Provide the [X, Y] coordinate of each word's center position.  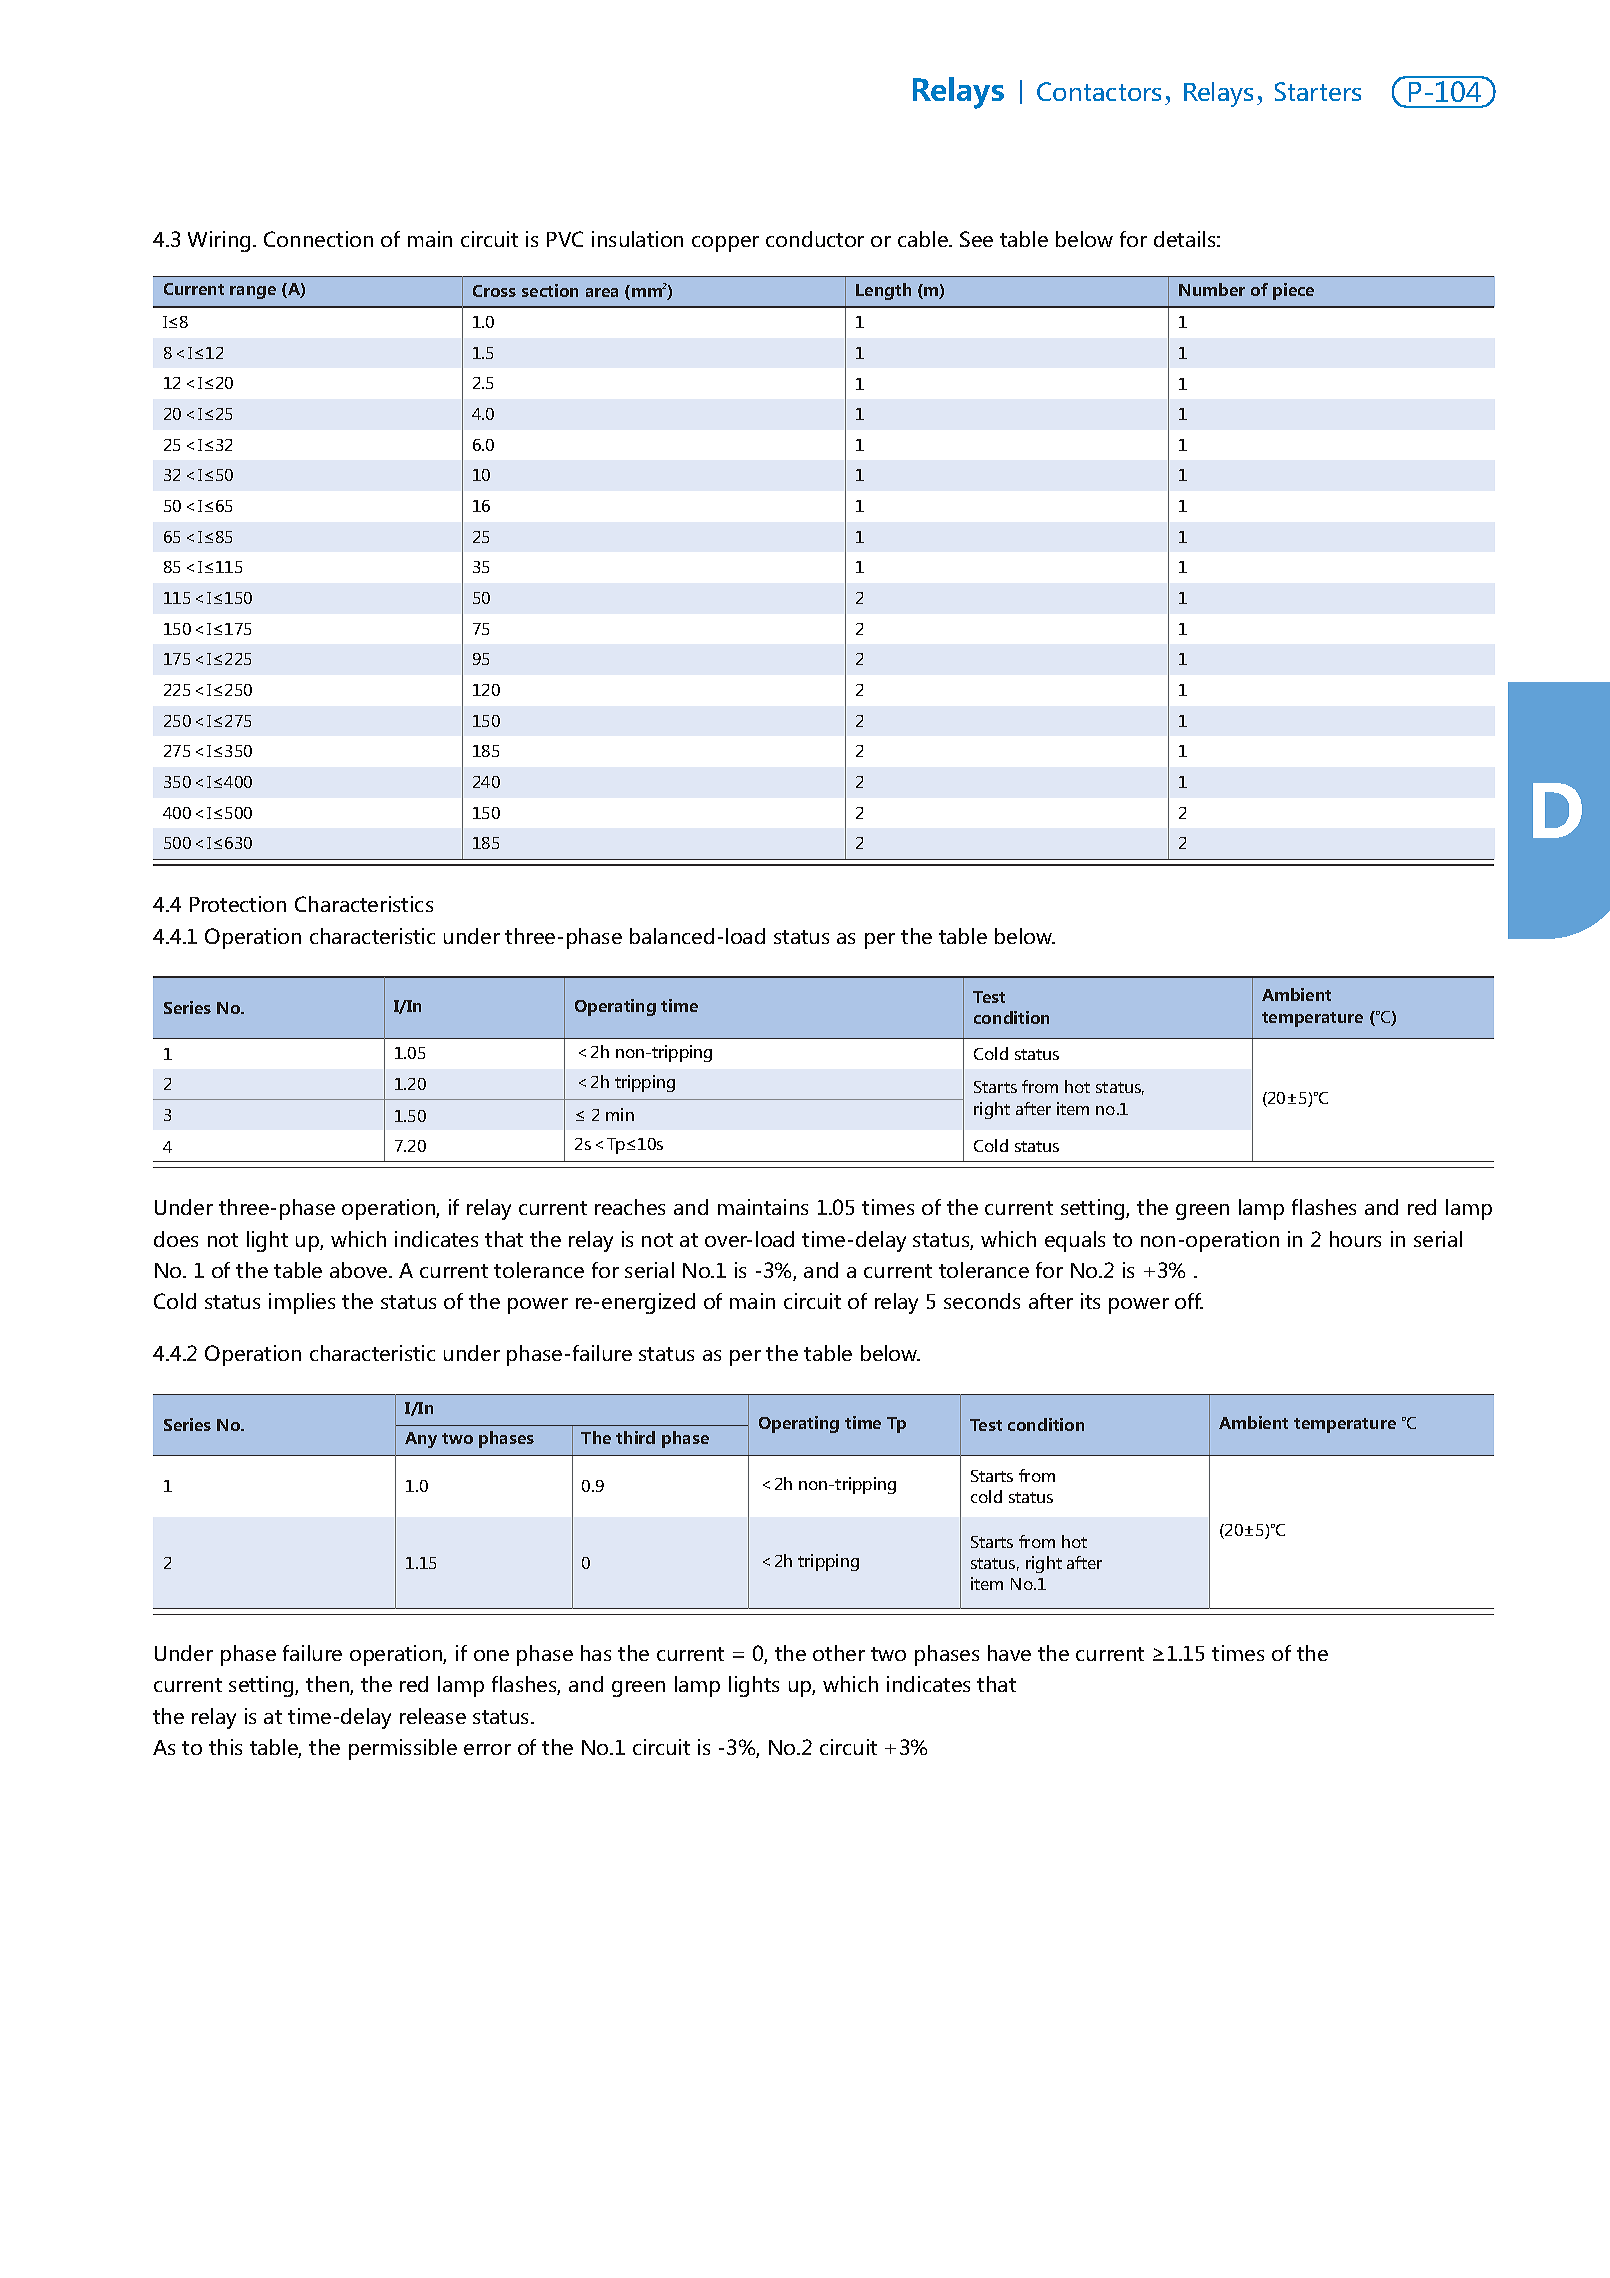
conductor [815, 239]
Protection [238, 904]
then [328, 1685]
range [253, 292]
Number [1212, 289]
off [1189, 1301]
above [360, 1270]
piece [1293, 291]
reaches [630, 1207]
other [839, 1653]
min [620, 1114]
